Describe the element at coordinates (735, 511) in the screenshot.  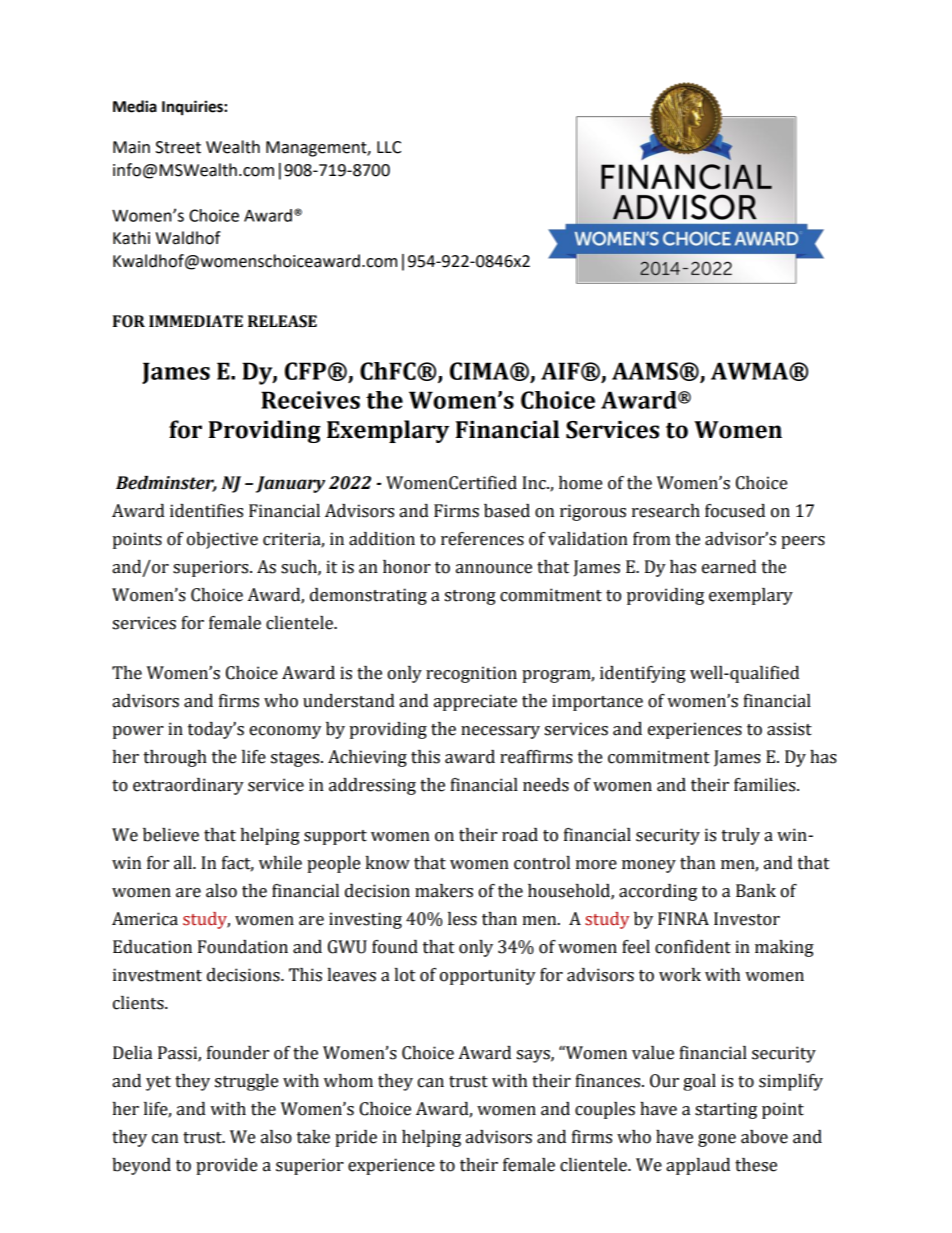
I see `focused` at that location.
